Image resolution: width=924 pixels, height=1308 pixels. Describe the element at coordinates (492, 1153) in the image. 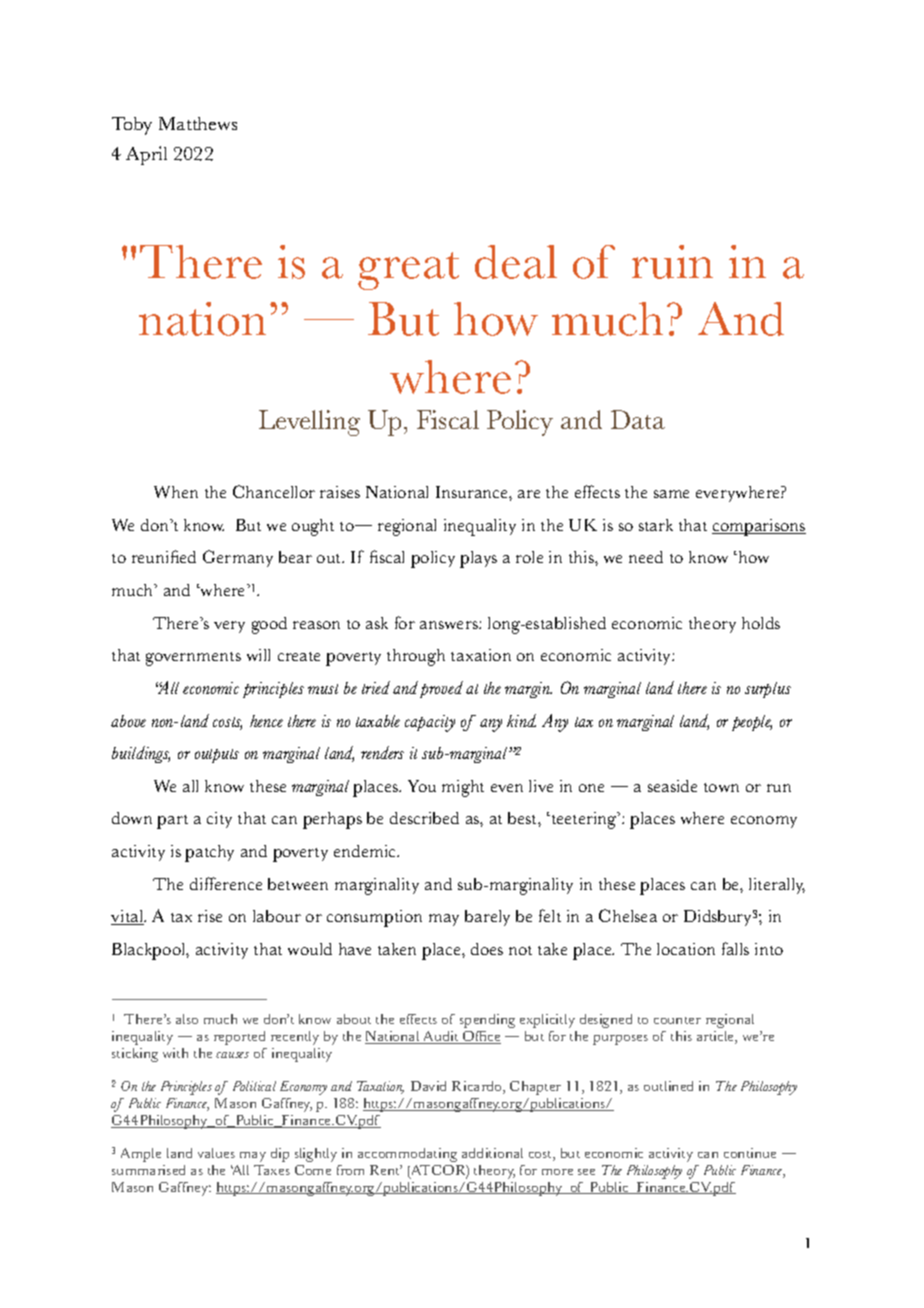

I see `additional` at that location.
